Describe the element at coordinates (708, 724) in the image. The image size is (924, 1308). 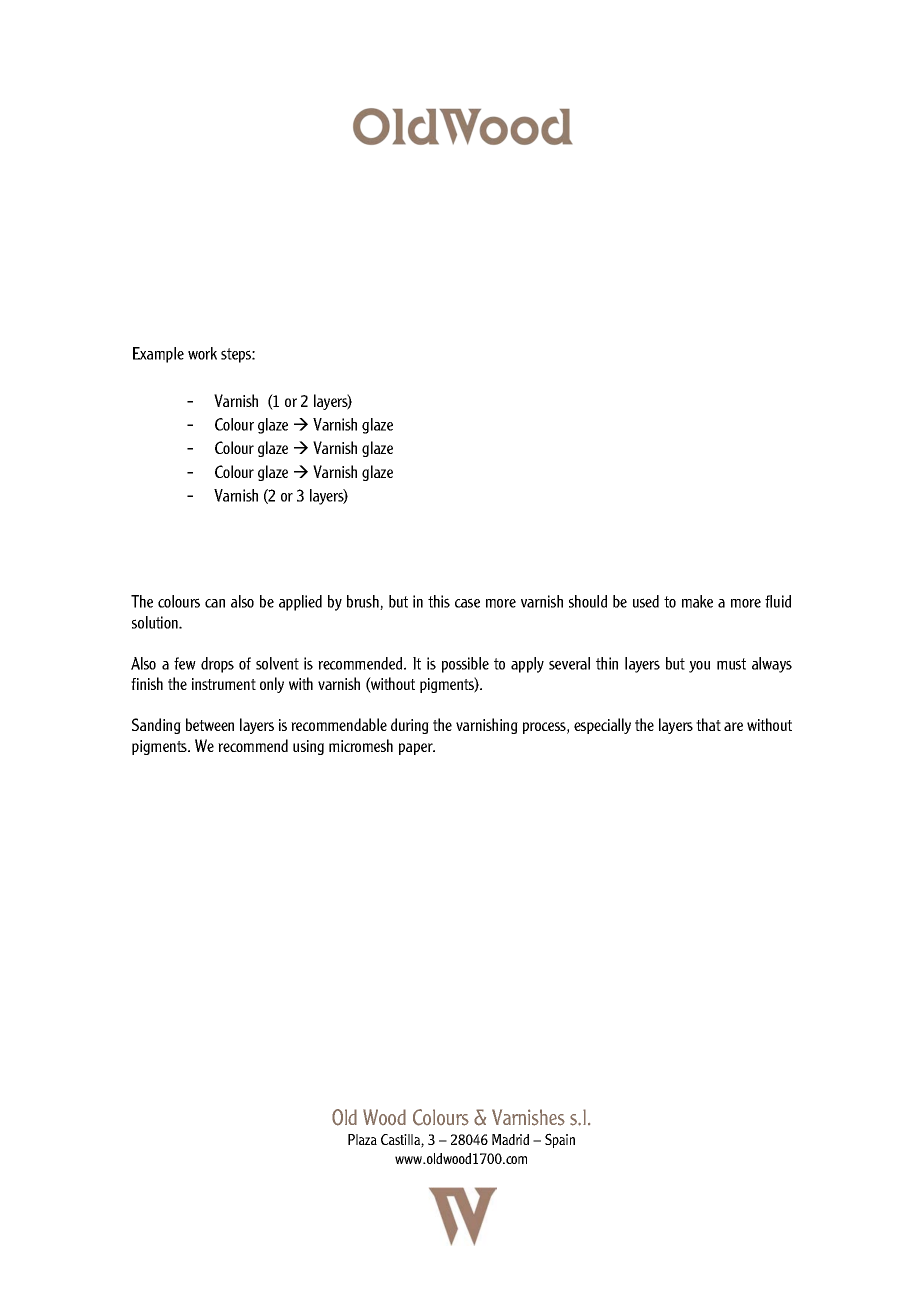
I see `that` at that location.
